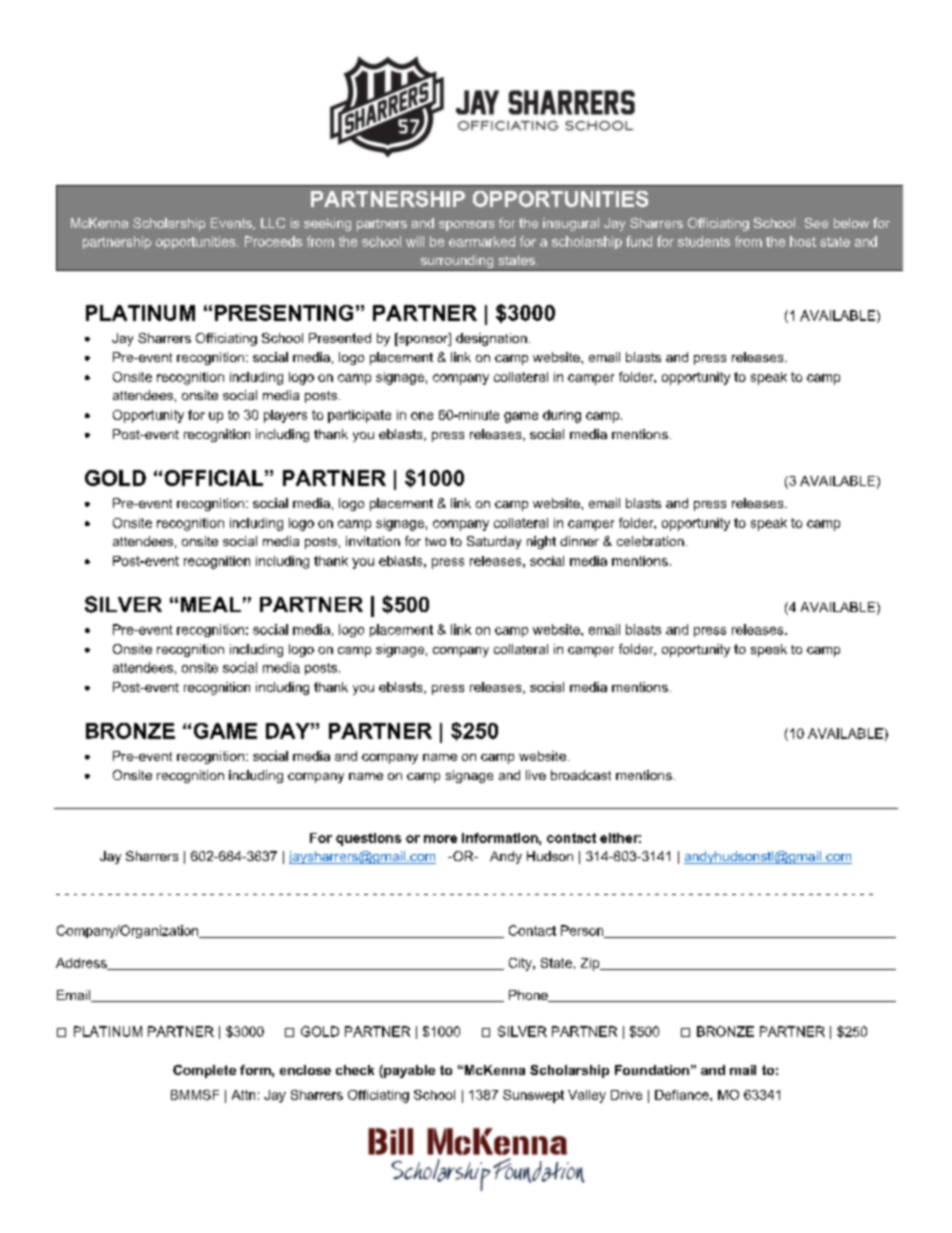 The width and height of the screenshot is (952, 1233). Describe the element at coordinates (273, 241) in the screenshot. I see `Proceeds` at that location.
